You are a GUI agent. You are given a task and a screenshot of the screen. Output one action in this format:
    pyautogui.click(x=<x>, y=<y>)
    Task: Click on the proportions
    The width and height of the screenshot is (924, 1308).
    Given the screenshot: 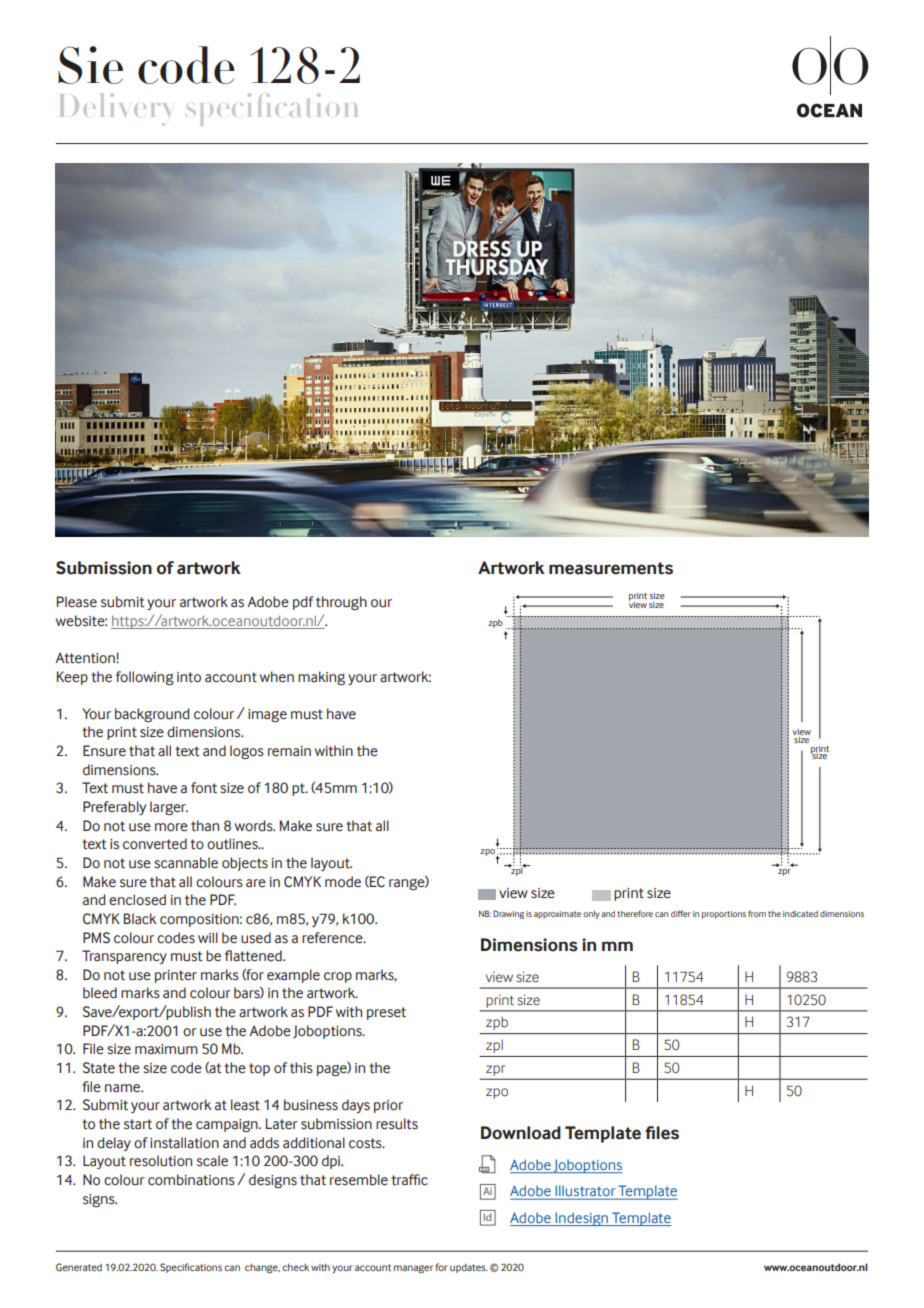 What is the action you would take?
    pyautogui.click(x=724, y=915)
